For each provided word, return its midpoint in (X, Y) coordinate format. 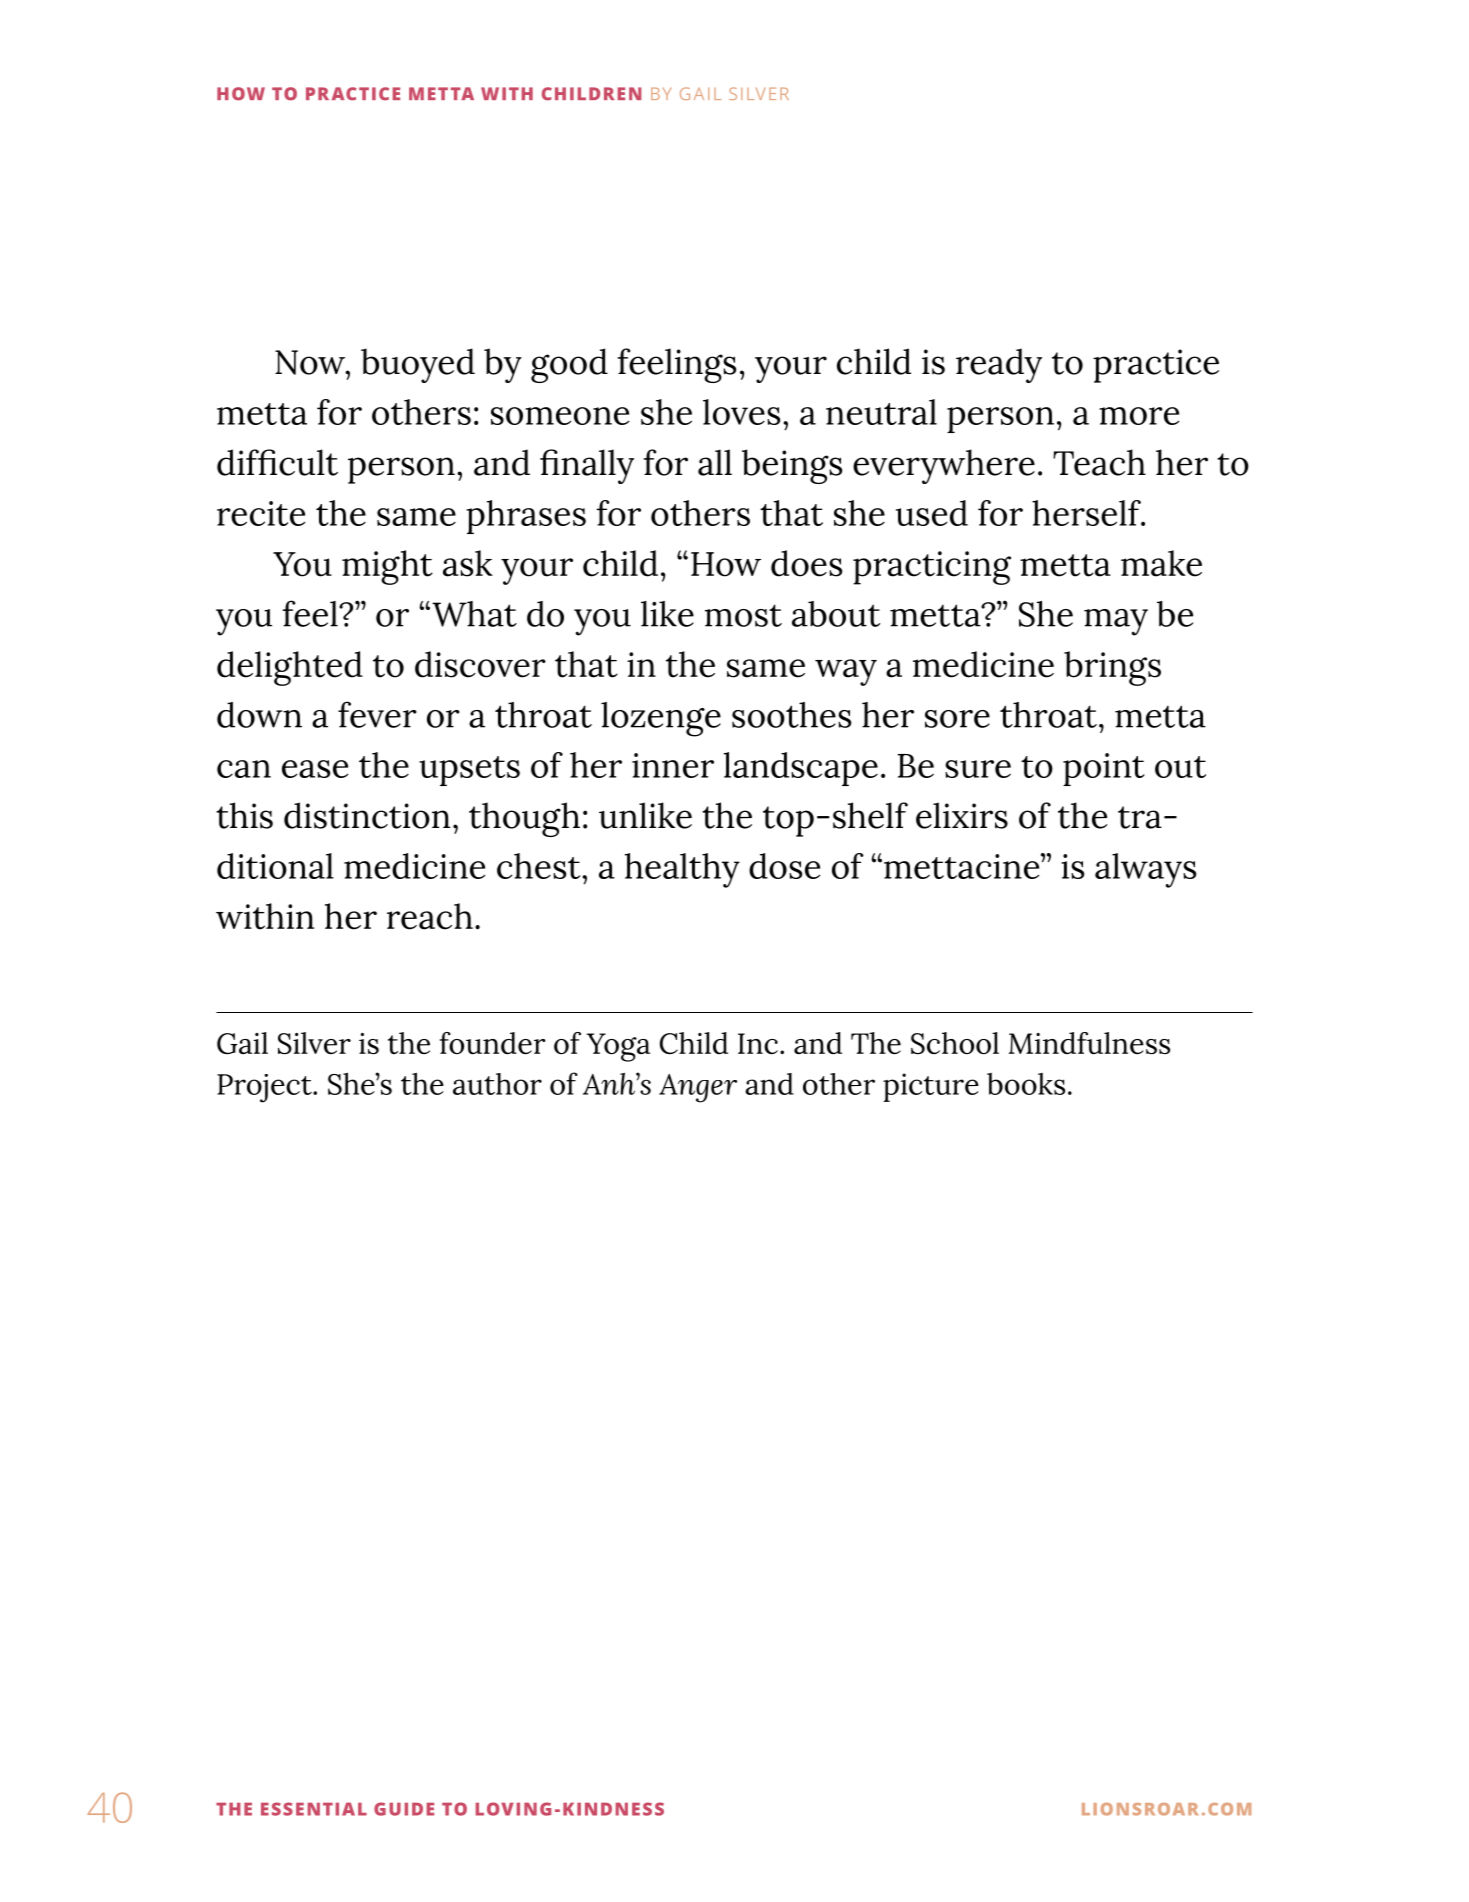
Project (265, 1088)
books (1026, 1084)
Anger (698, 1088)
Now (311, 362)
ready (999, 365)
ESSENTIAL (314, 1809)
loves (741, 412)
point (1104, 769)
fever (377, 714)
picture (931, 1087)
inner (673, 765)
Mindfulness (1089, 1043)
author (497, 1084)
